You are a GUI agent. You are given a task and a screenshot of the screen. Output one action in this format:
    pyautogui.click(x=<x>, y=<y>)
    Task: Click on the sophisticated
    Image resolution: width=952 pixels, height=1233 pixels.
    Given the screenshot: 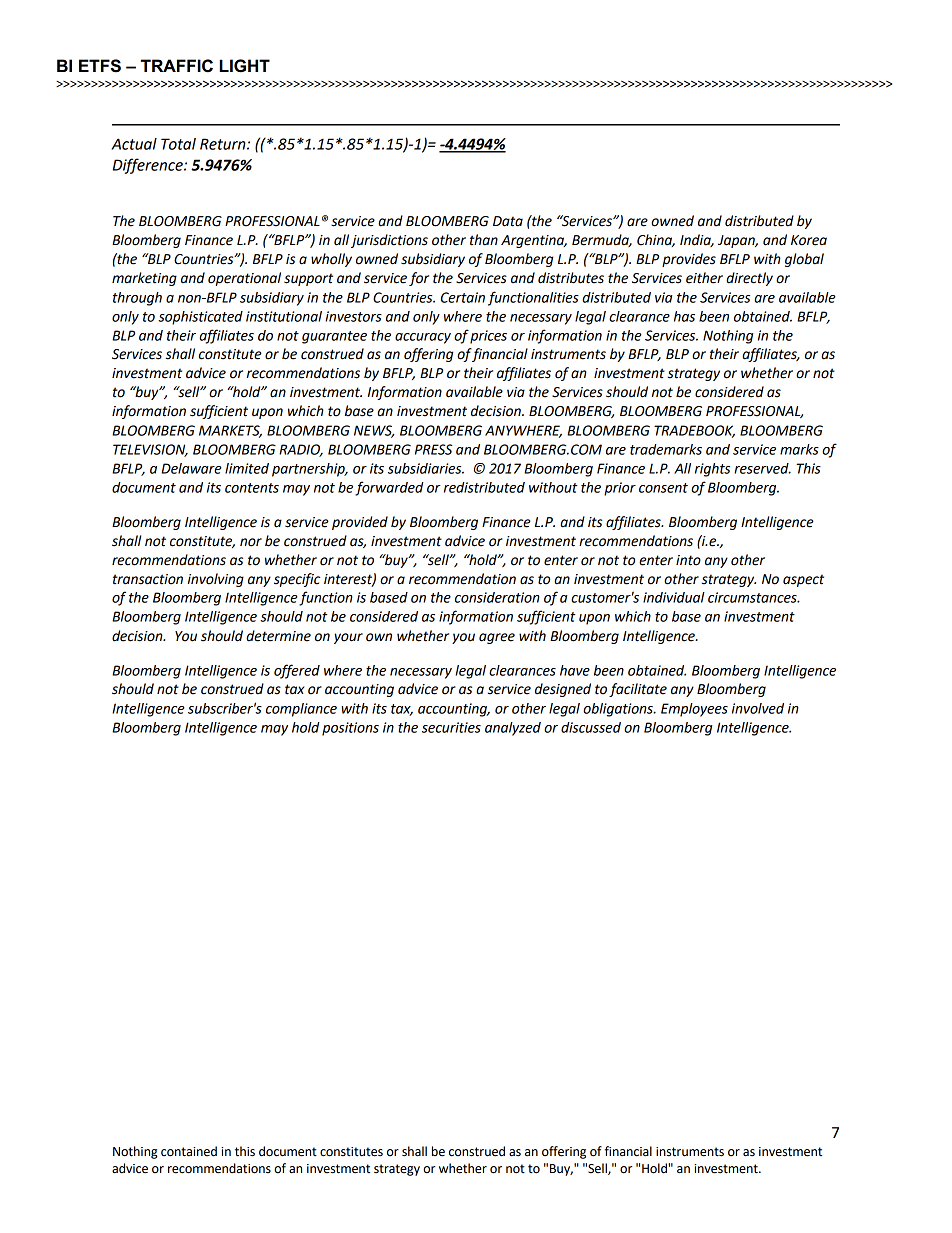 What is the action you would take?
    pyautogui.click(x=200, y=318)
